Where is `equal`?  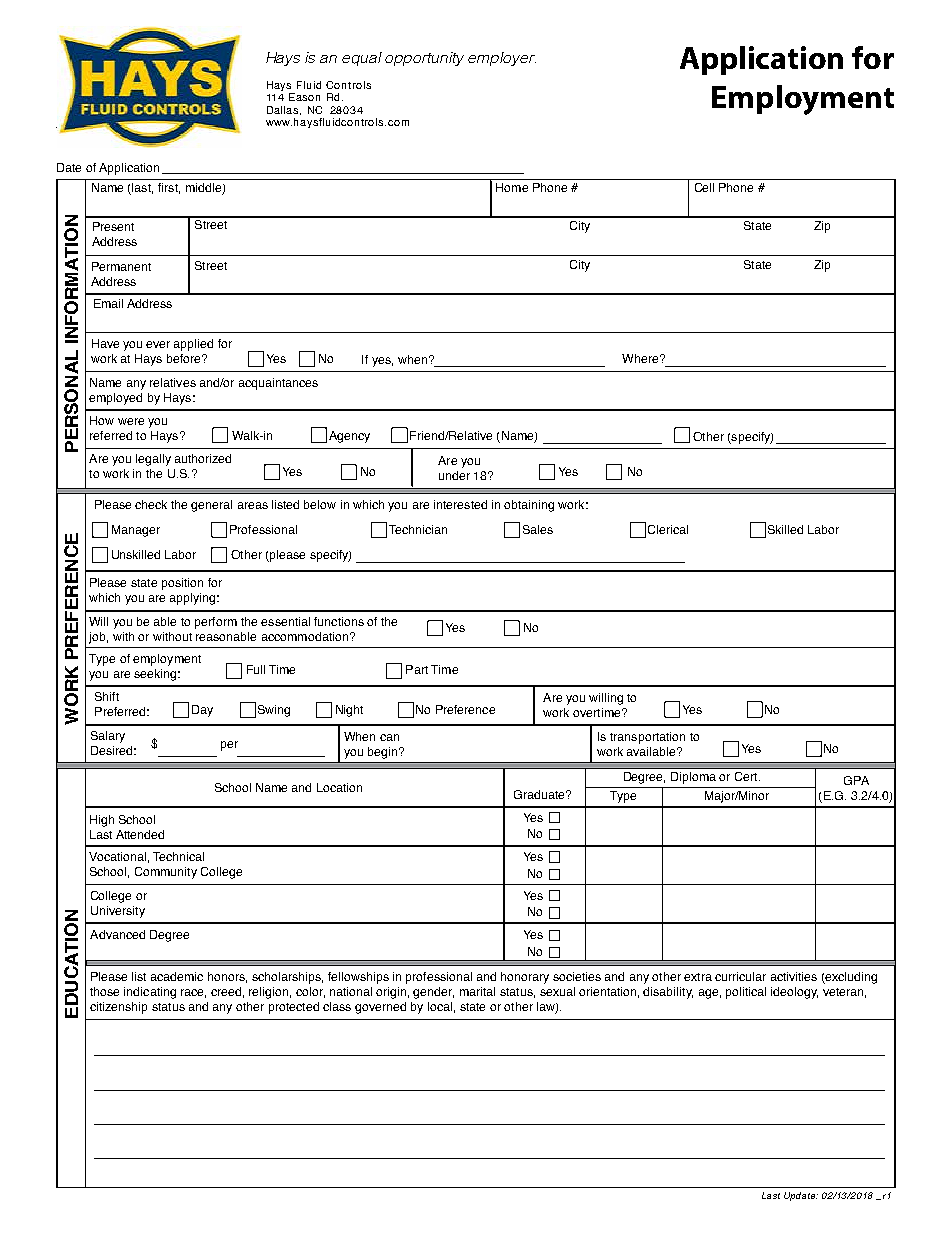
equal is located at coordinates (362, 59).
